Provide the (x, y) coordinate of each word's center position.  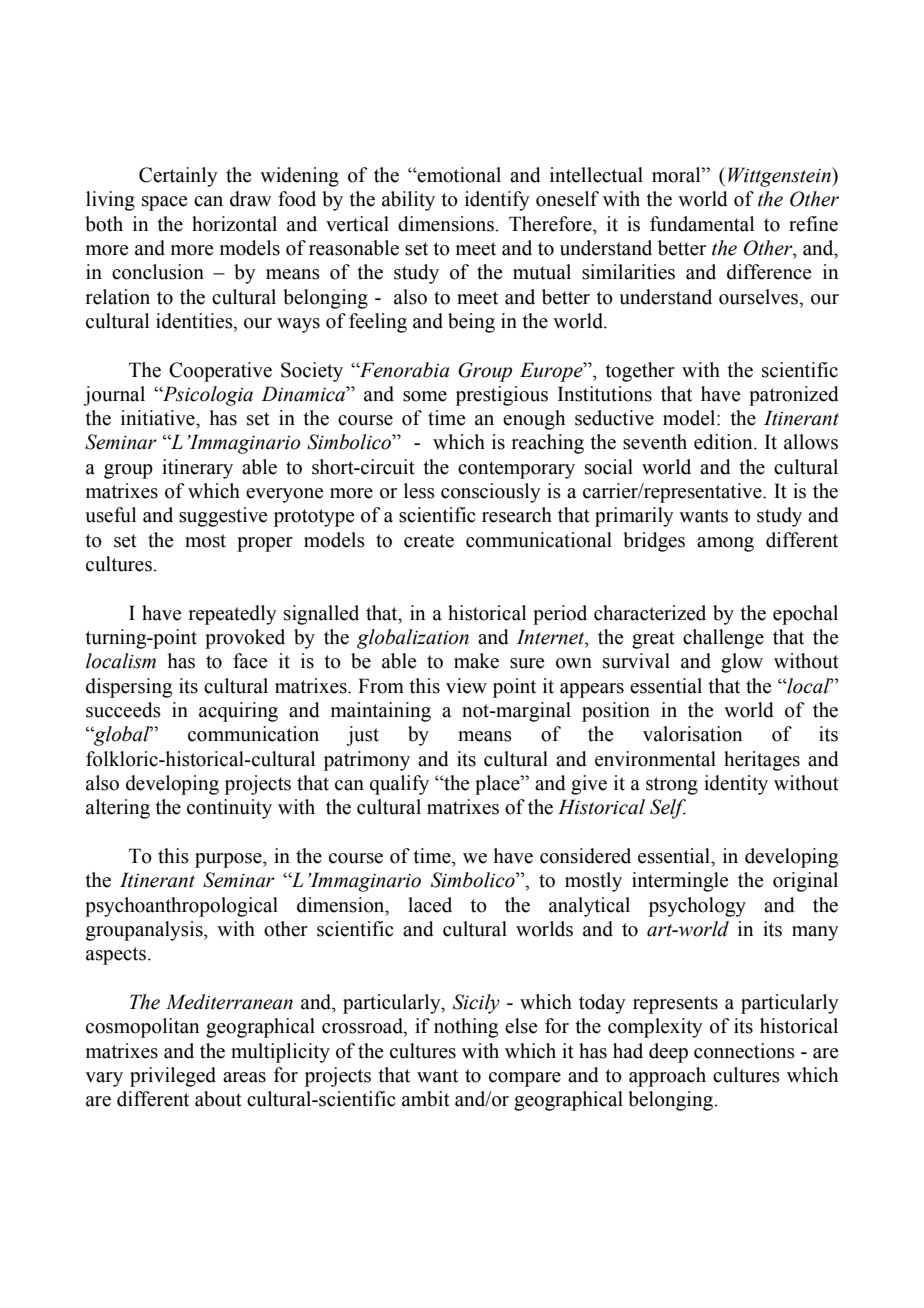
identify (497, 201)
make (476, 661)
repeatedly (233, 615)
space (164, 203)
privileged (173, 1077)
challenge (723, 639)
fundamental (702, 224)
